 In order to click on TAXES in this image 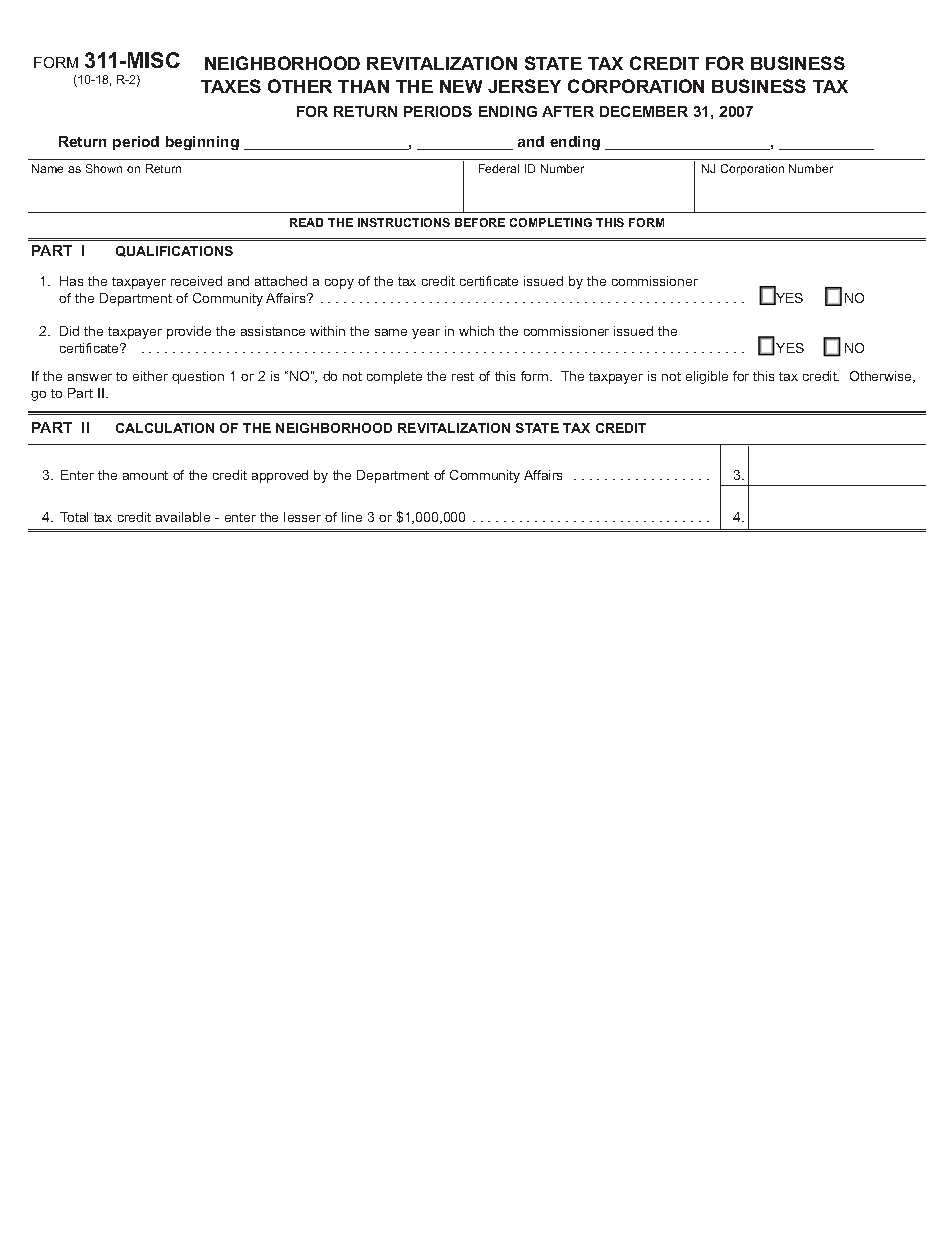, I will do `click(231, 86)`.
